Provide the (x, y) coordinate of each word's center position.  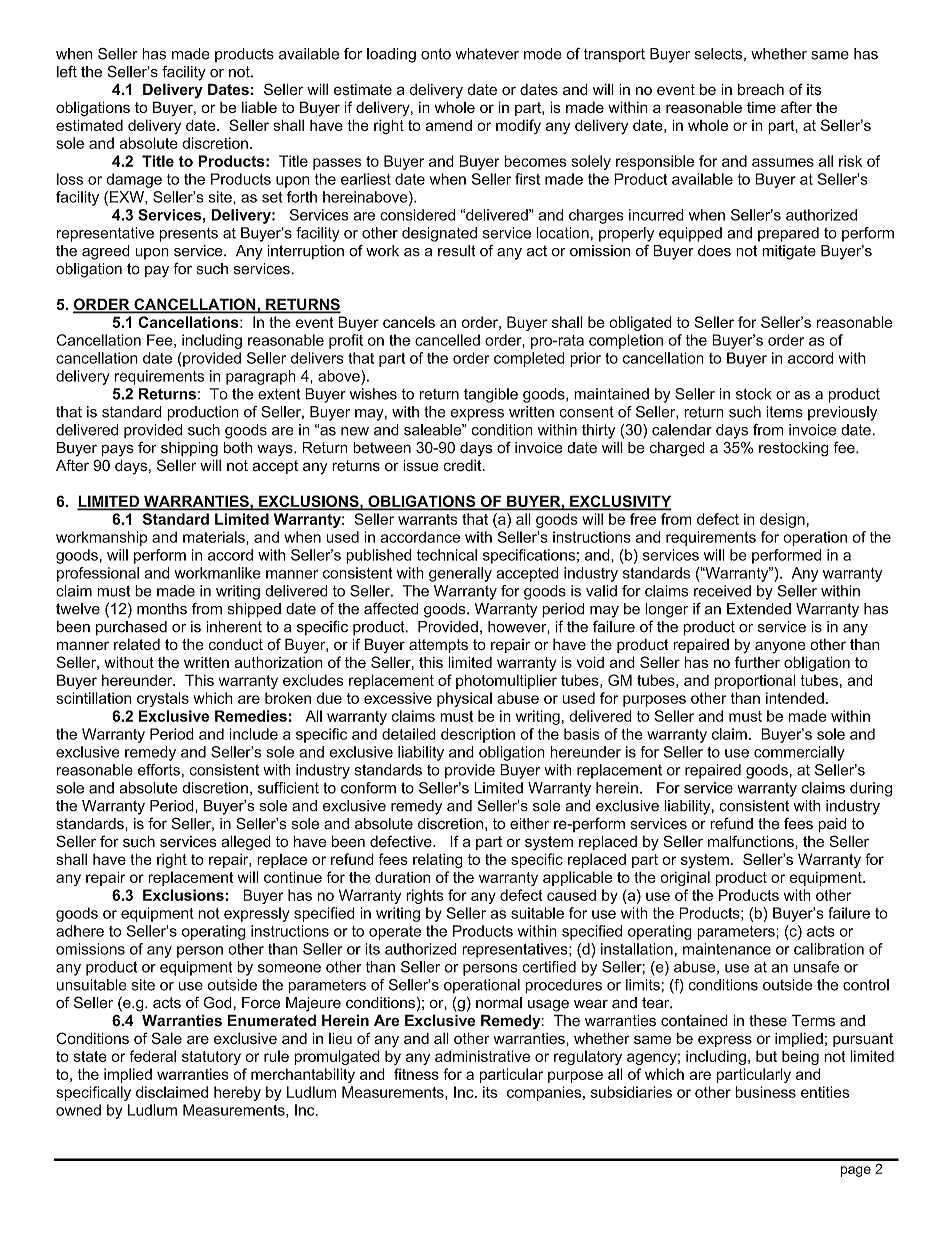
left (67, 71)
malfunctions (752, 841)
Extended (759, 609)
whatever (487, 54)
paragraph (261, 377)
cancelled (447, 340)
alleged (246, 843)
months (162, 609)
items (785, 412)
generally (460, 574)
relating (438, 861)
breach (761, 89)
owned (78, 1110)
